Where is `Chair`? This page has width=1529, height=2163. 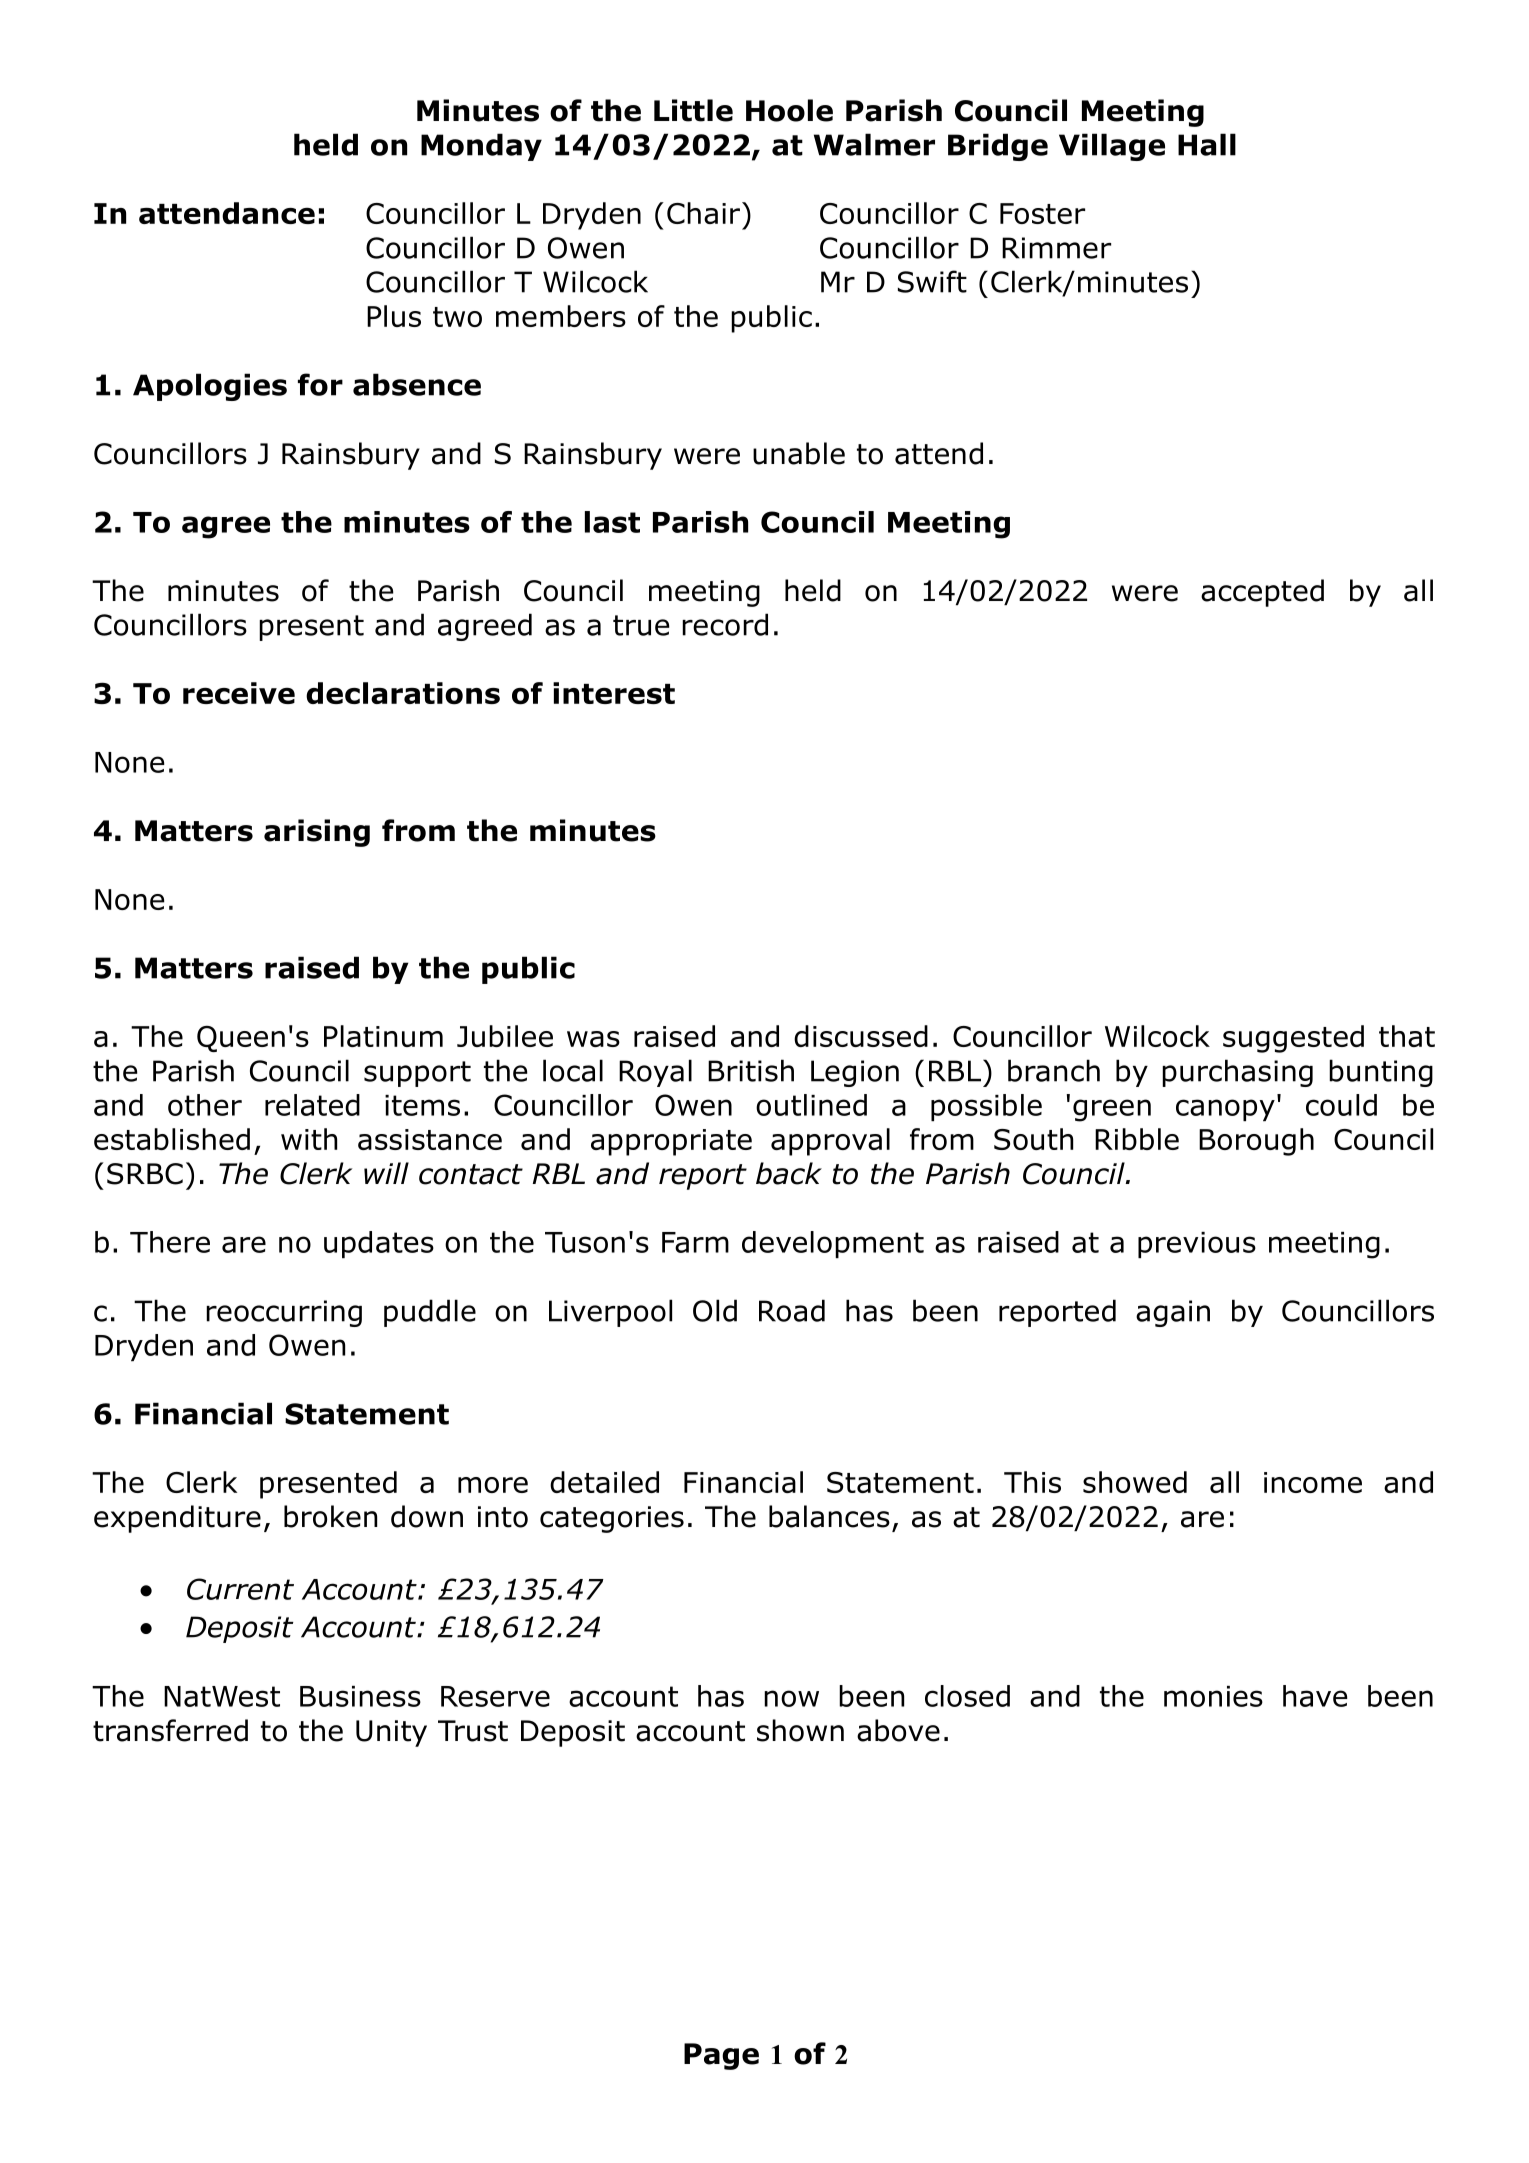
Chair is located at coordinates (705, 213).
